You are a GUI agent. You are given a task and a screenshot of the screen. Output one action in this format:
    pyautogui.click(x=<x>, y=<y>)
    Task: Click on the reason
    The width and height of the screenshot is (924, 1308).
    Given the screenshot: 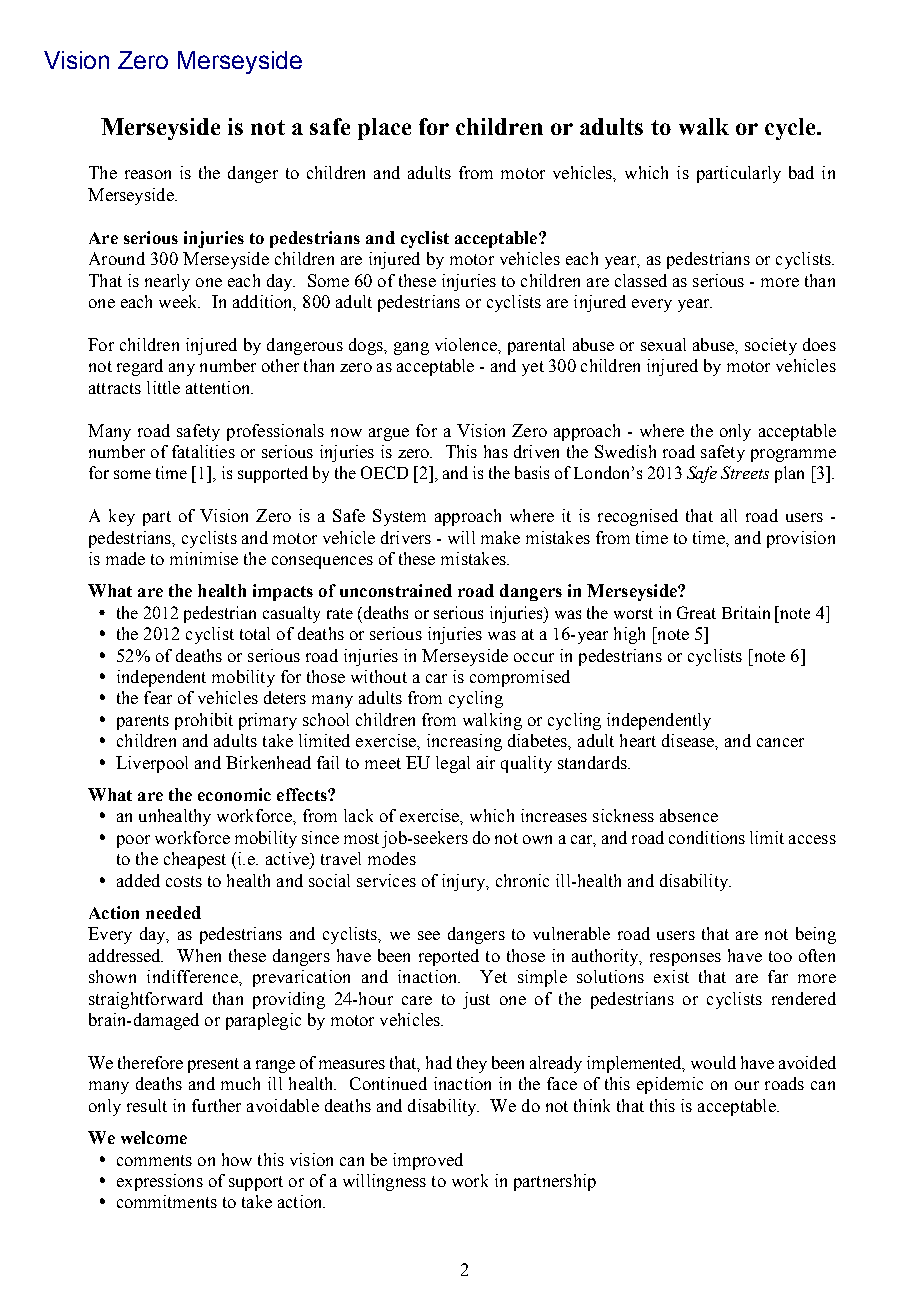 What is the action you would take?
    pyautogui.click(x=148, y=174)
